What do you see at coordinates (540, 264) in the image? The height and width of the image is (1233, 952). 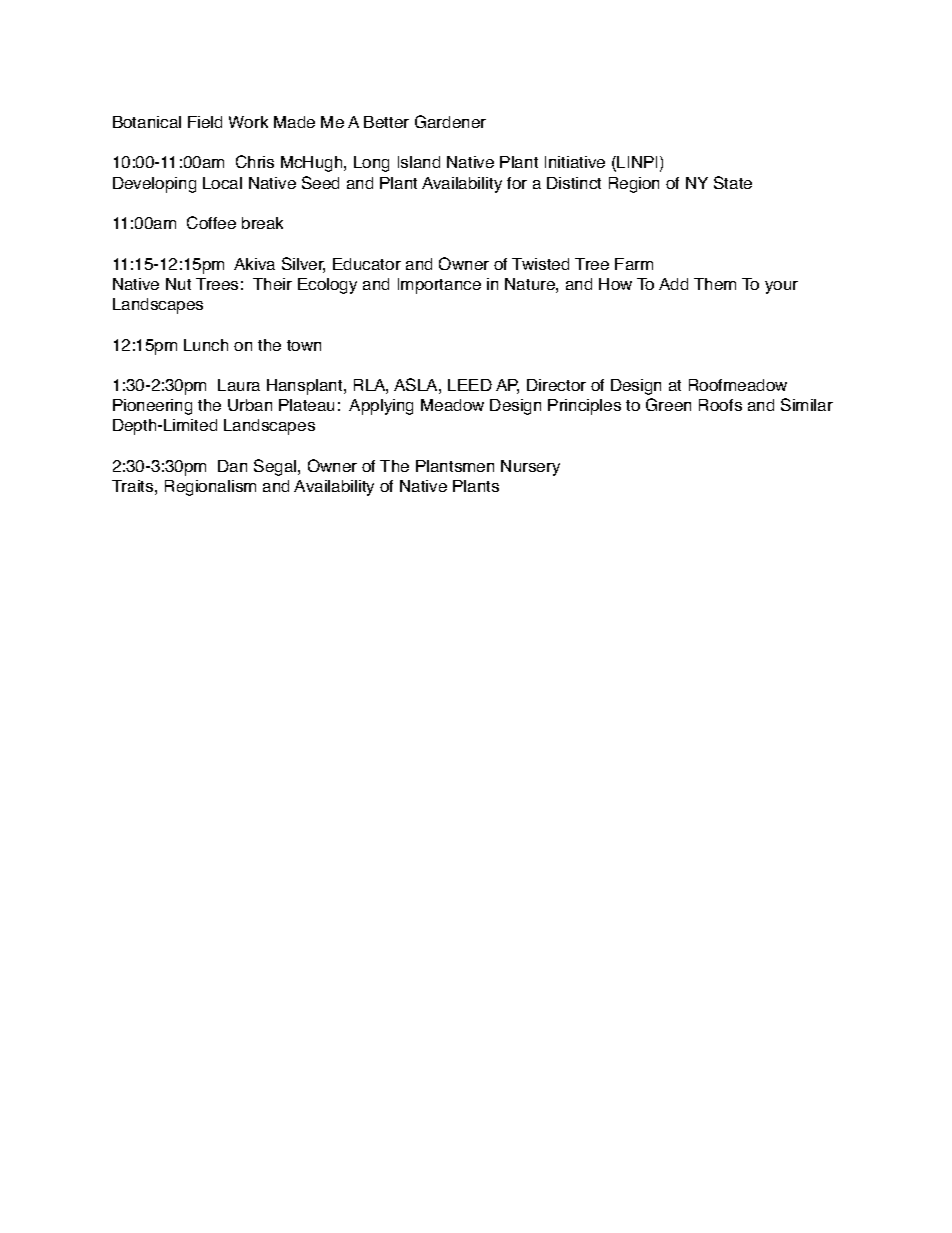 I see `Twisted` at bounding box center [540, 264].
